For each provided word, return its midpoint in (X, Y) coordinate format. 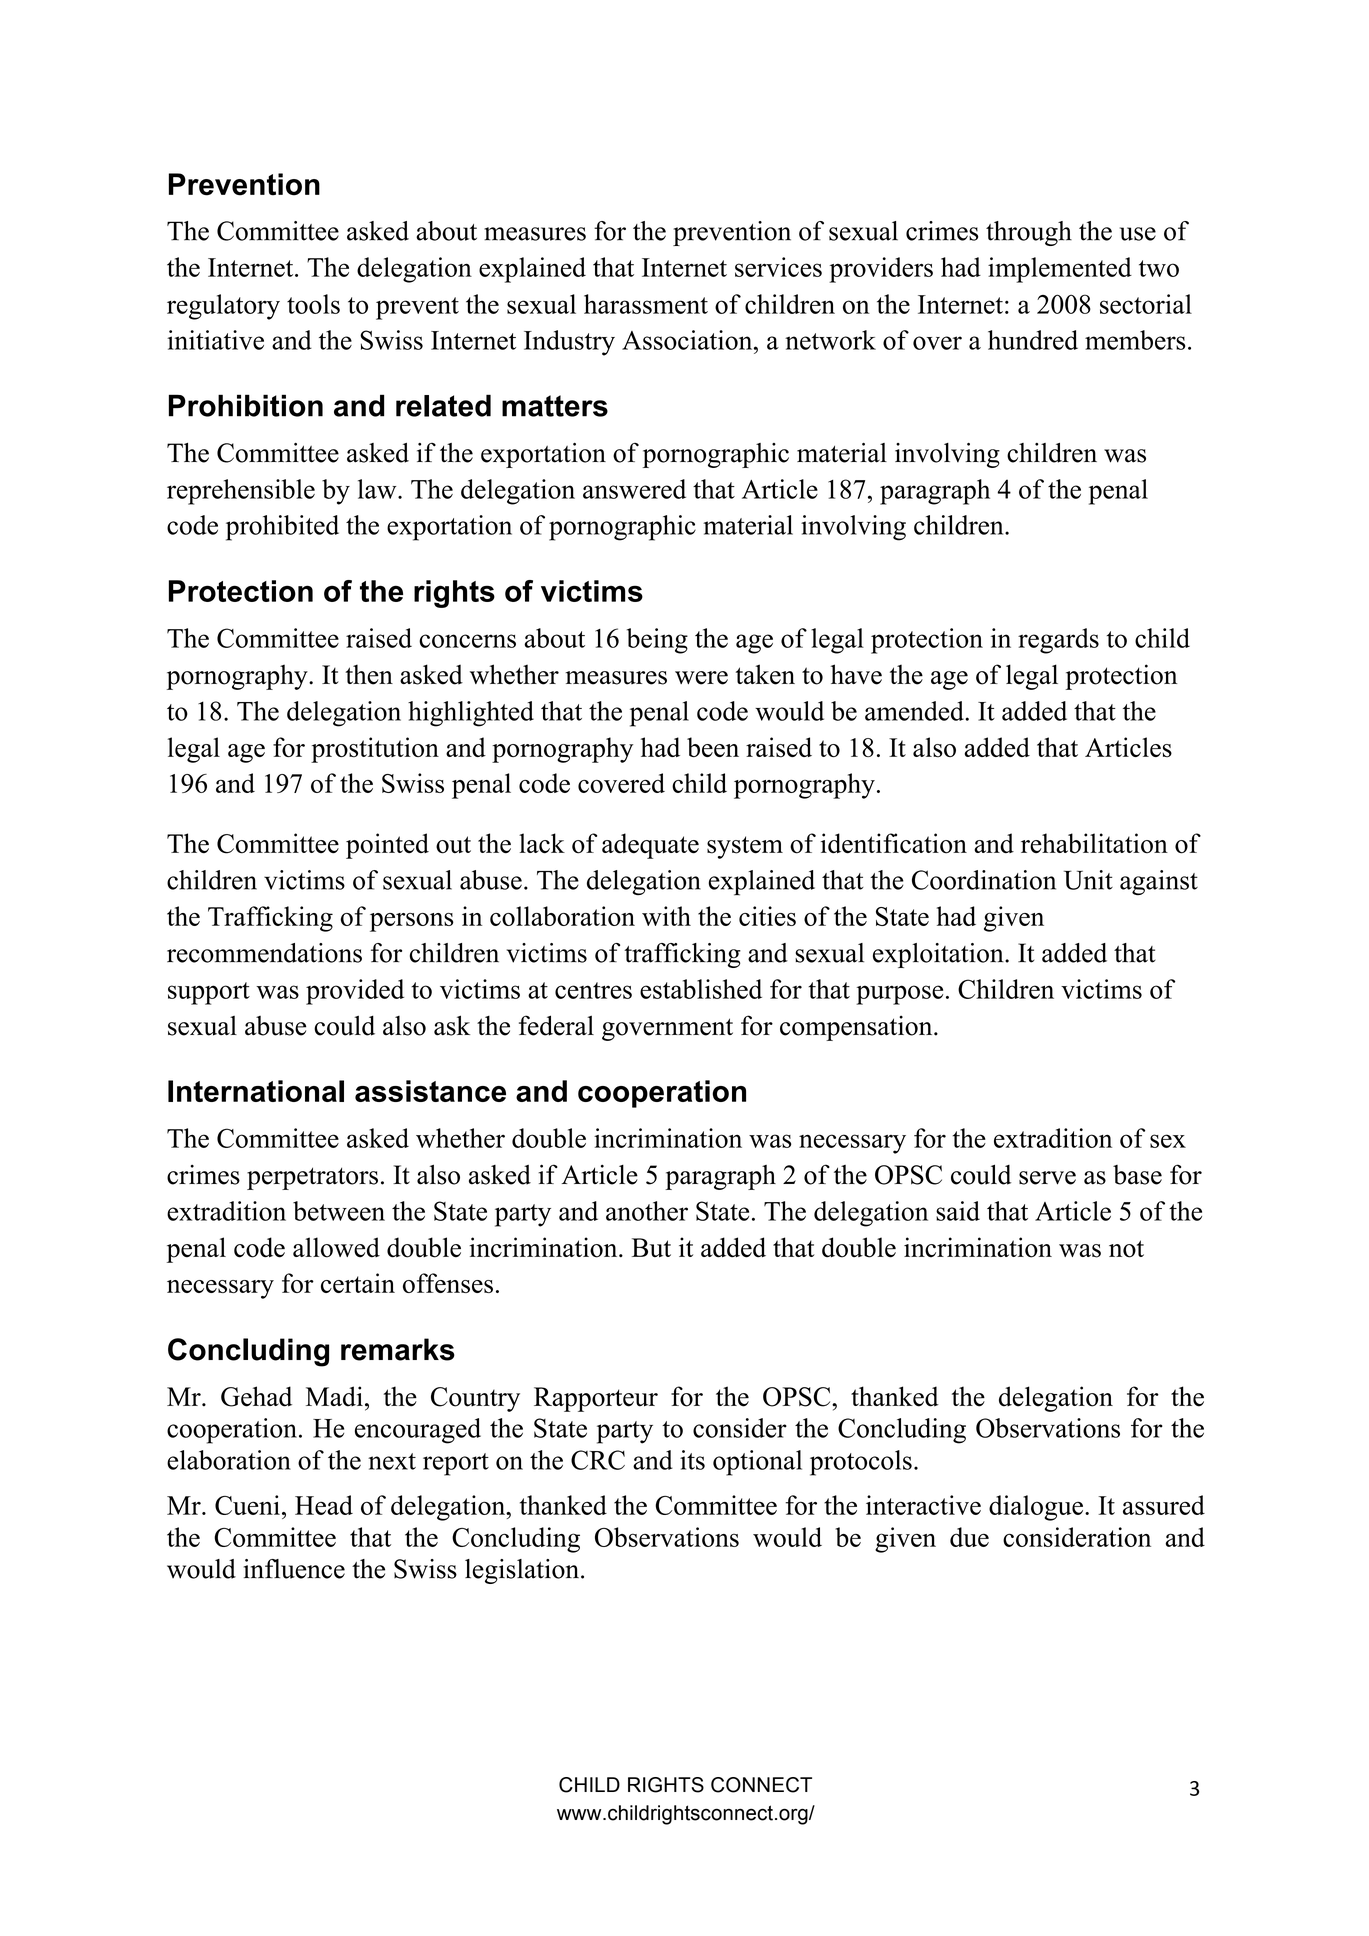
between (339, 1211)
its (692, 1460)
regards (1058, 641)
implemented (1060, 270)
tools (313, 304)
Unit (1088, 880)
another (647, 1211)
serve (1047, 1178)
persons (412, 922)
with (666, 916)
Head (324, 1505)
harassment (646, 304)
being (657, 641)
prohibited (282, 528)
